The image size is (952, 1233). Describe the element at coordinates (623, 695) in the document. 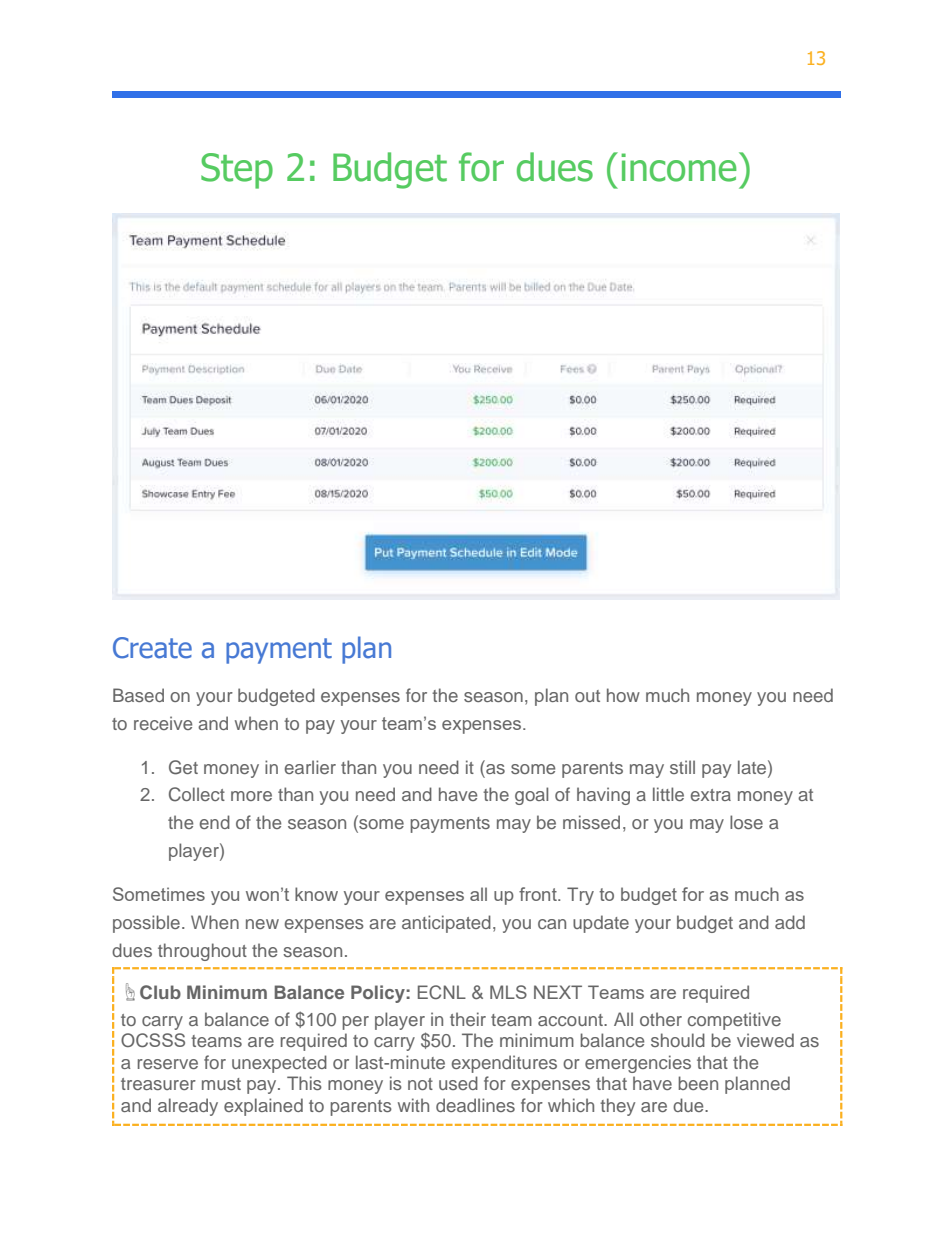

I see `how` at that location.
